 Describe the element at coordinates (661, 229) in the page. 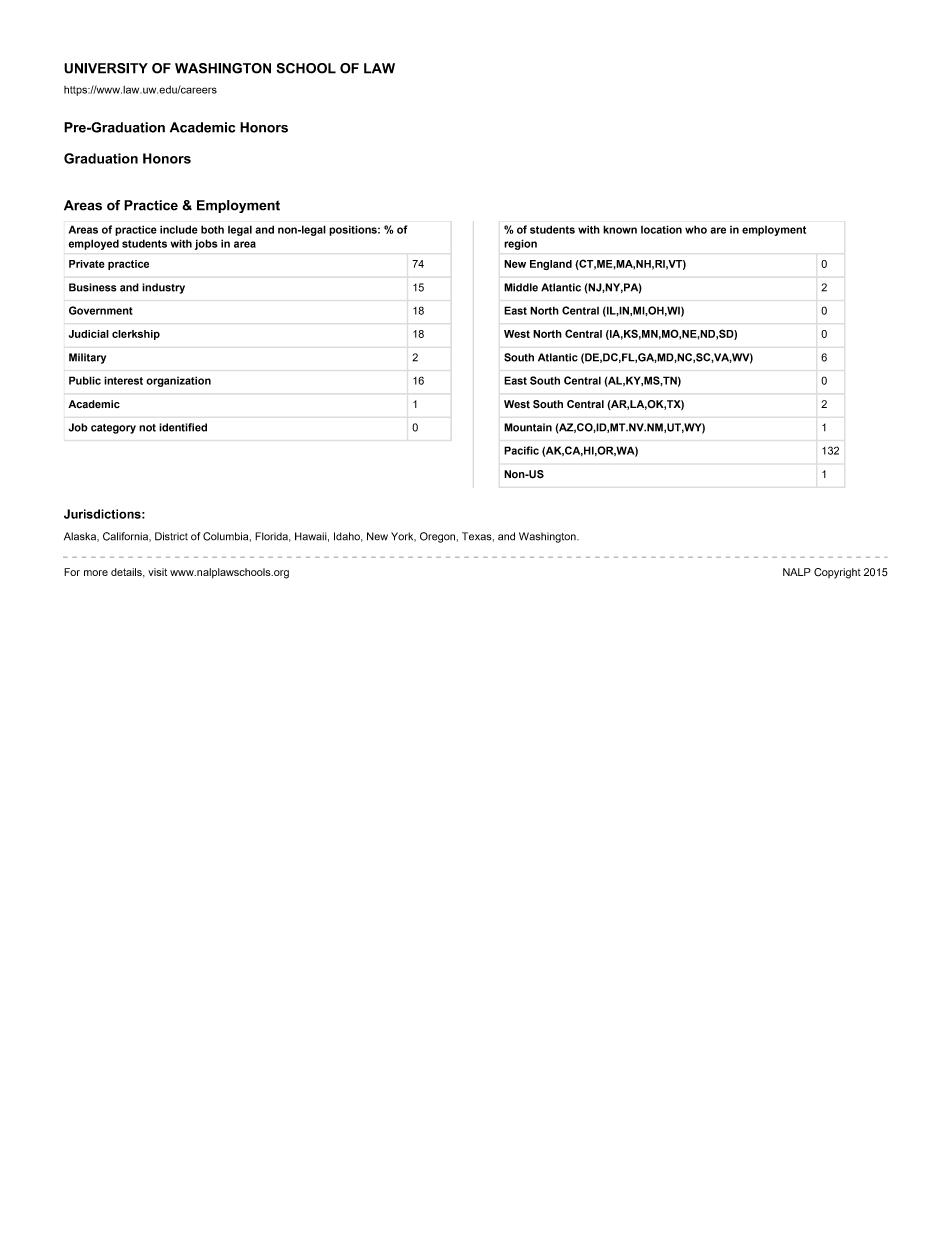

I see `location` at that location.
